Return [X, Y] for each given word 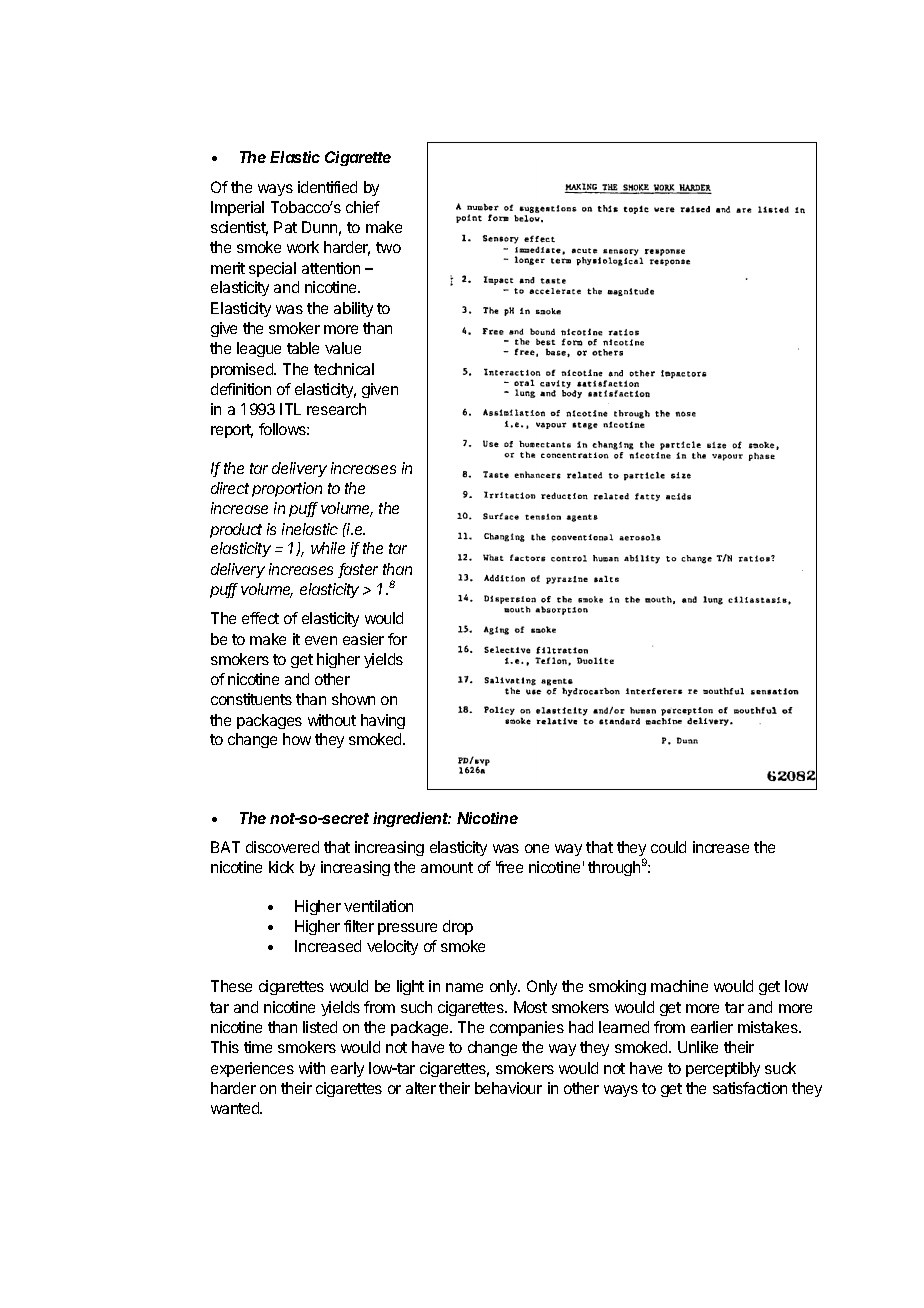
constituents [251, 699]
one [537, 848]
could [668, 847]
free [509, 867]
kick [281, 867]
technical [344, 369]
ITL [290, 409]
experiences [252, 1069]
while [328, 548]
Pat [285, 227]
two [388, 247]
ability [353, 309]
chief [363, 207]
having [383, 721]
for [397, 639]
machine [679, 986]
